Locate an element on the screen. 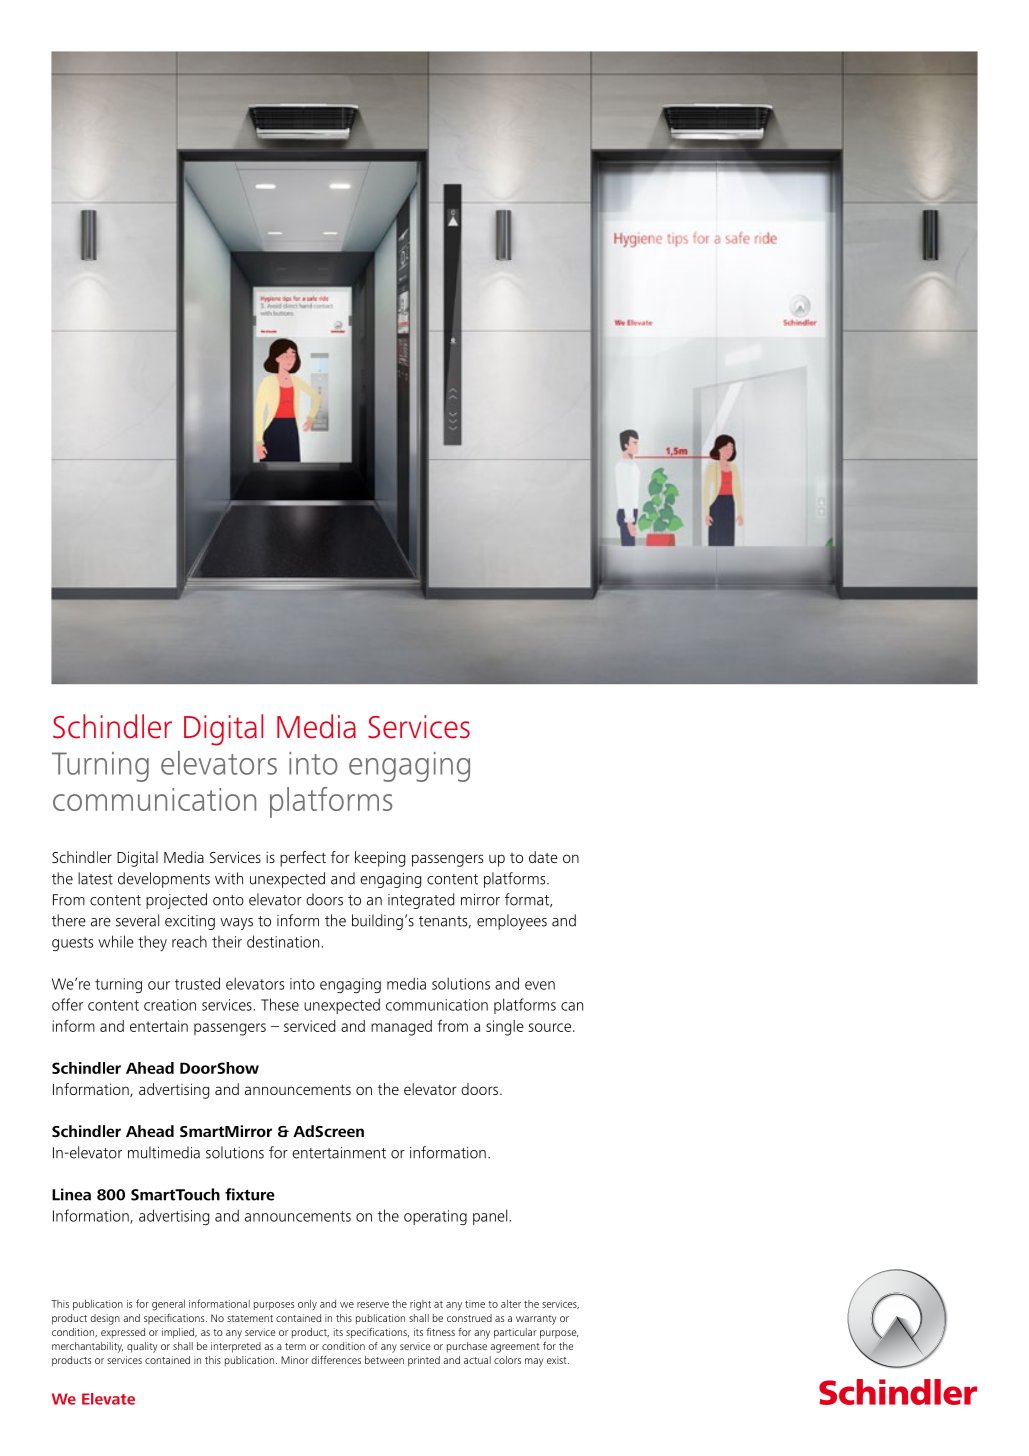 The image size is (1029, 1456). Elevate is located at coordinates (108, 1399).
